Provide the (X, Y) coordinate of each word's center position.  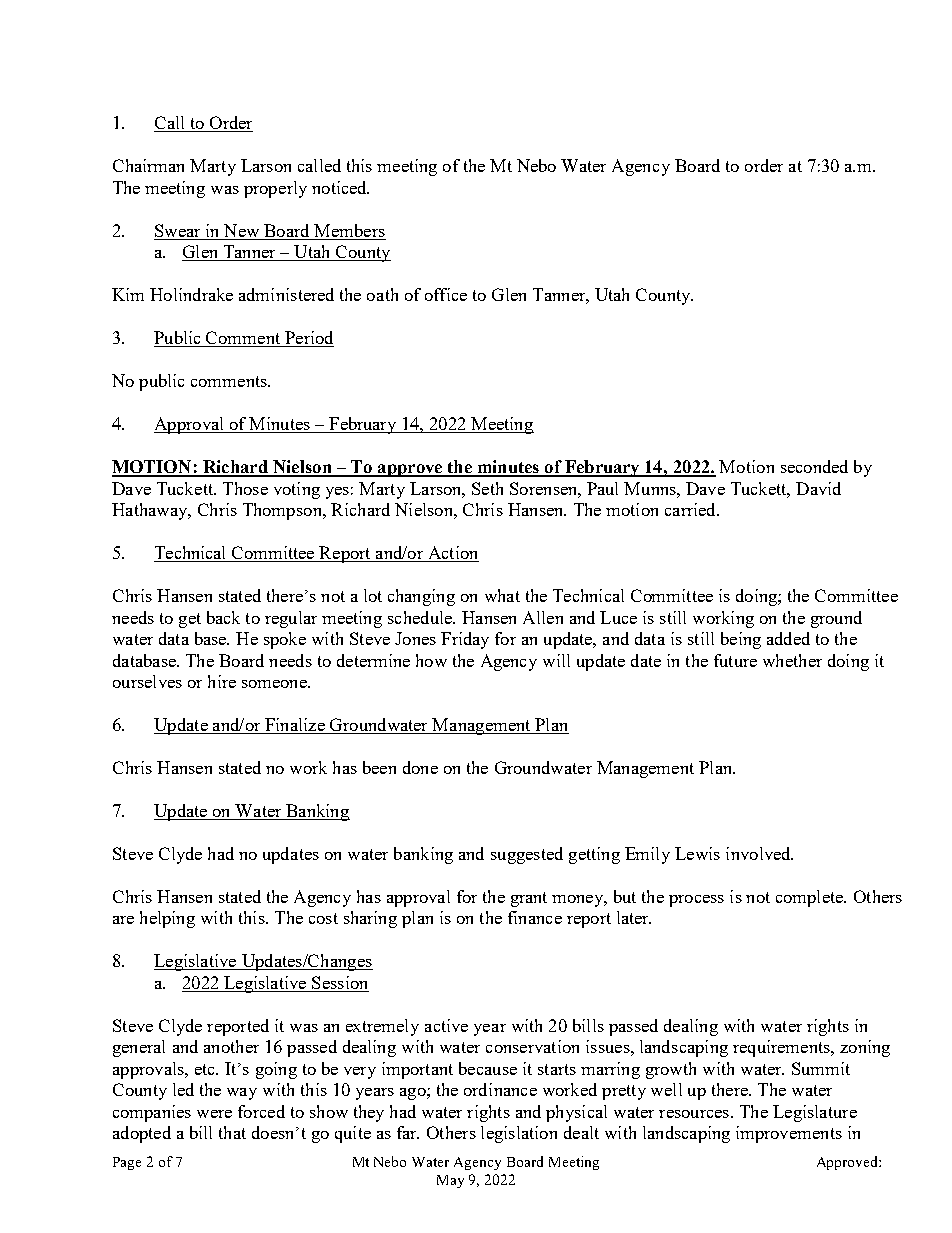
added (788, 638)
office (446, 294)
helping (167, 919)
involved (759, 853)
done (420, 767)
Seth (487, 488)
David (818, 488)
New (242, 232)
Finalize (295, 726)
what (502, 595)
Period (308, 339)
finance (535, 917)
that (232, 1132)
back (223, 617)
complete (810, 898)
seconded (814, 466)
